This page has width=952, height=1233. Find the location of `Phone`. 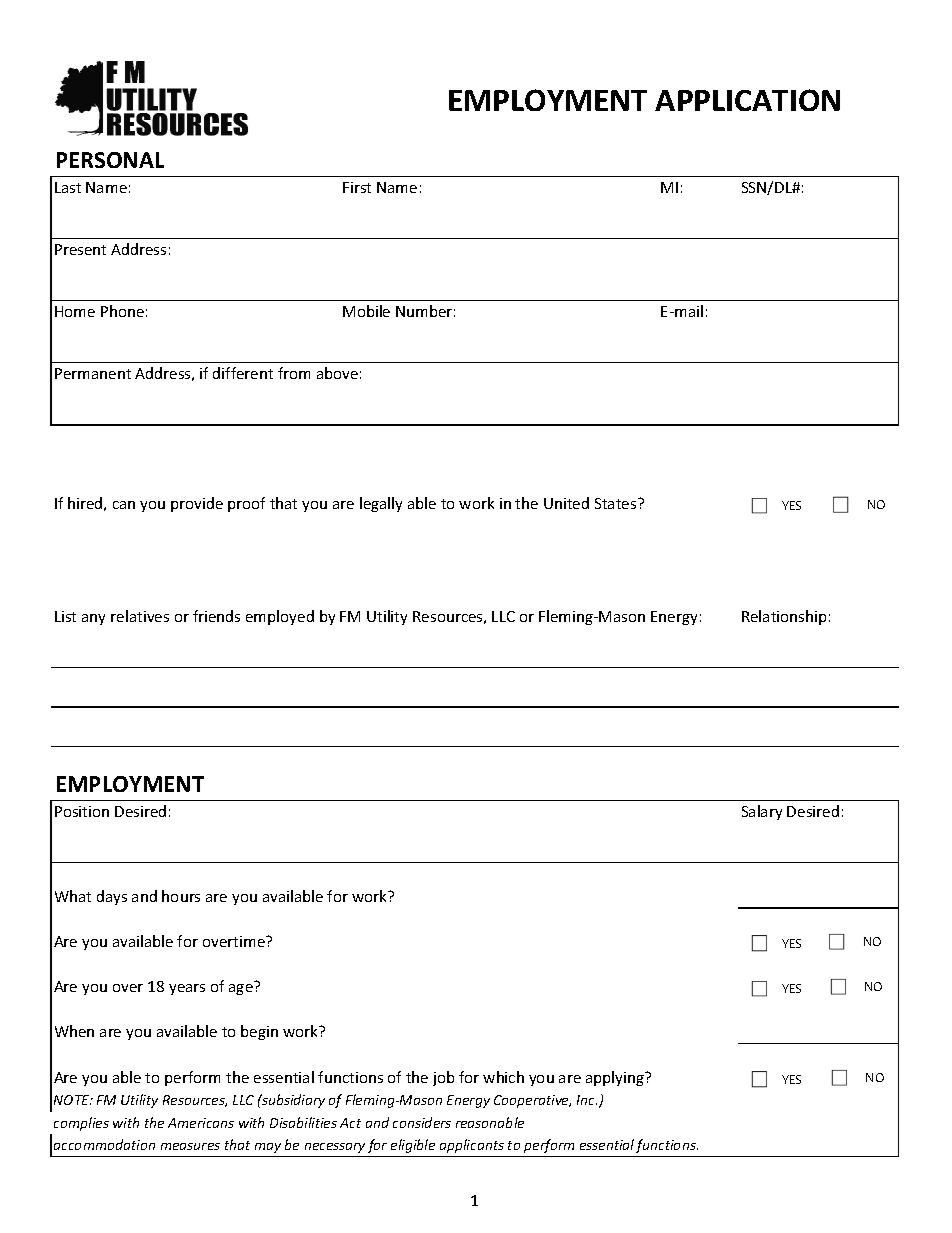

Phone is located at coordinates (122, 311).
